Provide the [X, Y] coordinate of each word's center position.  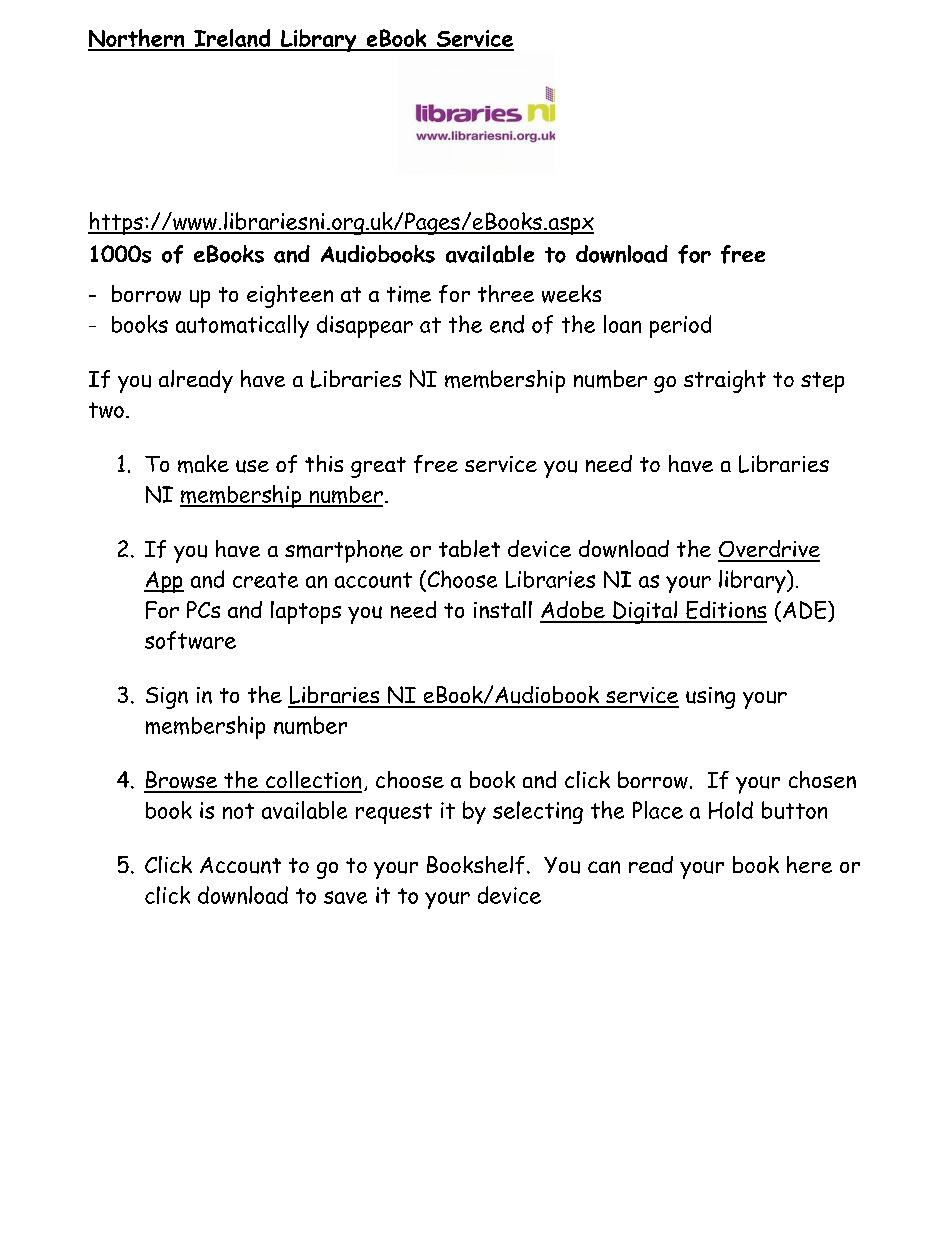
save [345, 897]
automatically [242, 326]
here [809, 864]
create [265, 580]
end [507, 324]
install [503, 609]
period [680, 326]
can [604, 867]
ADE [806, 610]
